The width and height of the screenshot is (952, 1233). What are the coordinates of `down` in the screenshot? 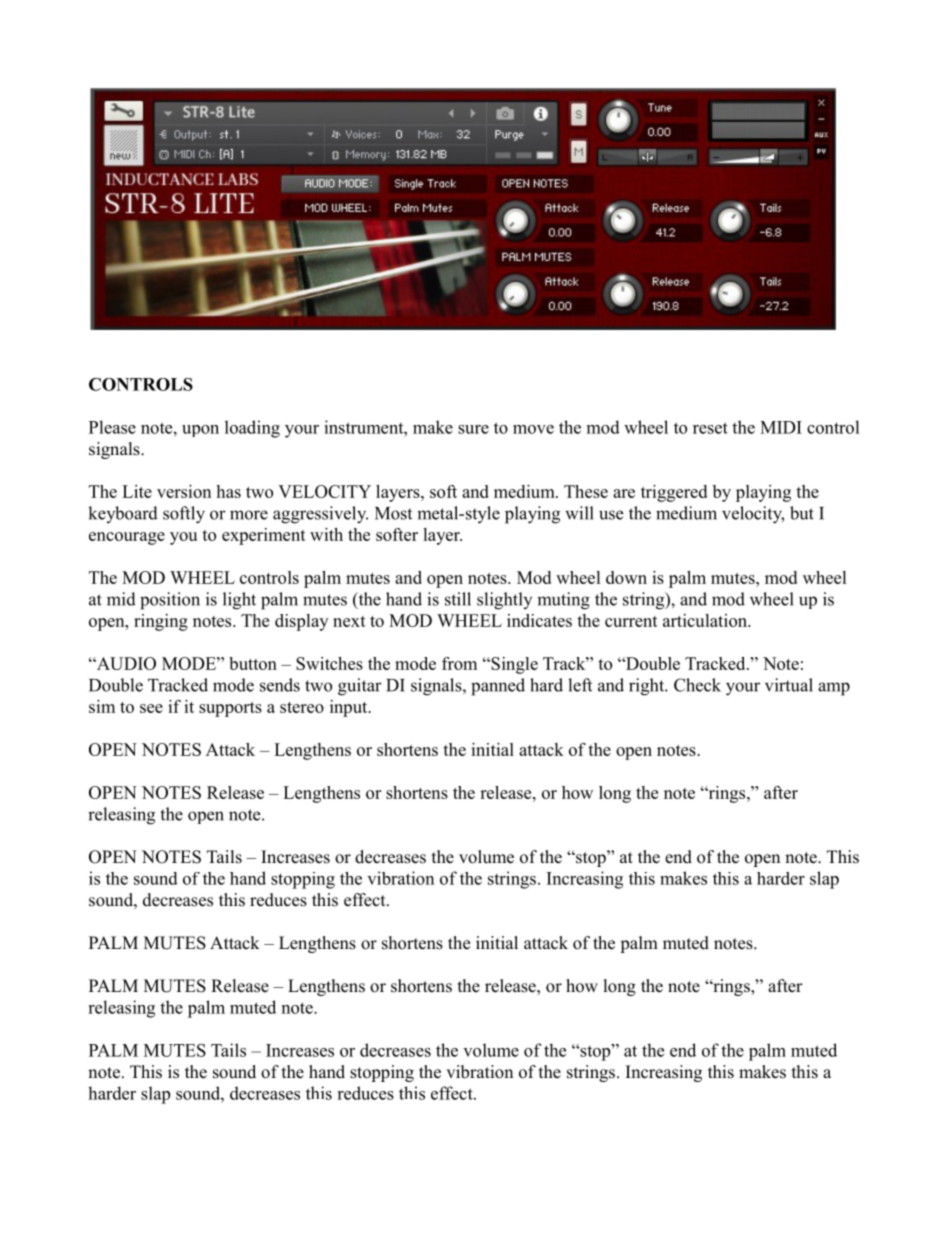 It's located at (626, 577).
